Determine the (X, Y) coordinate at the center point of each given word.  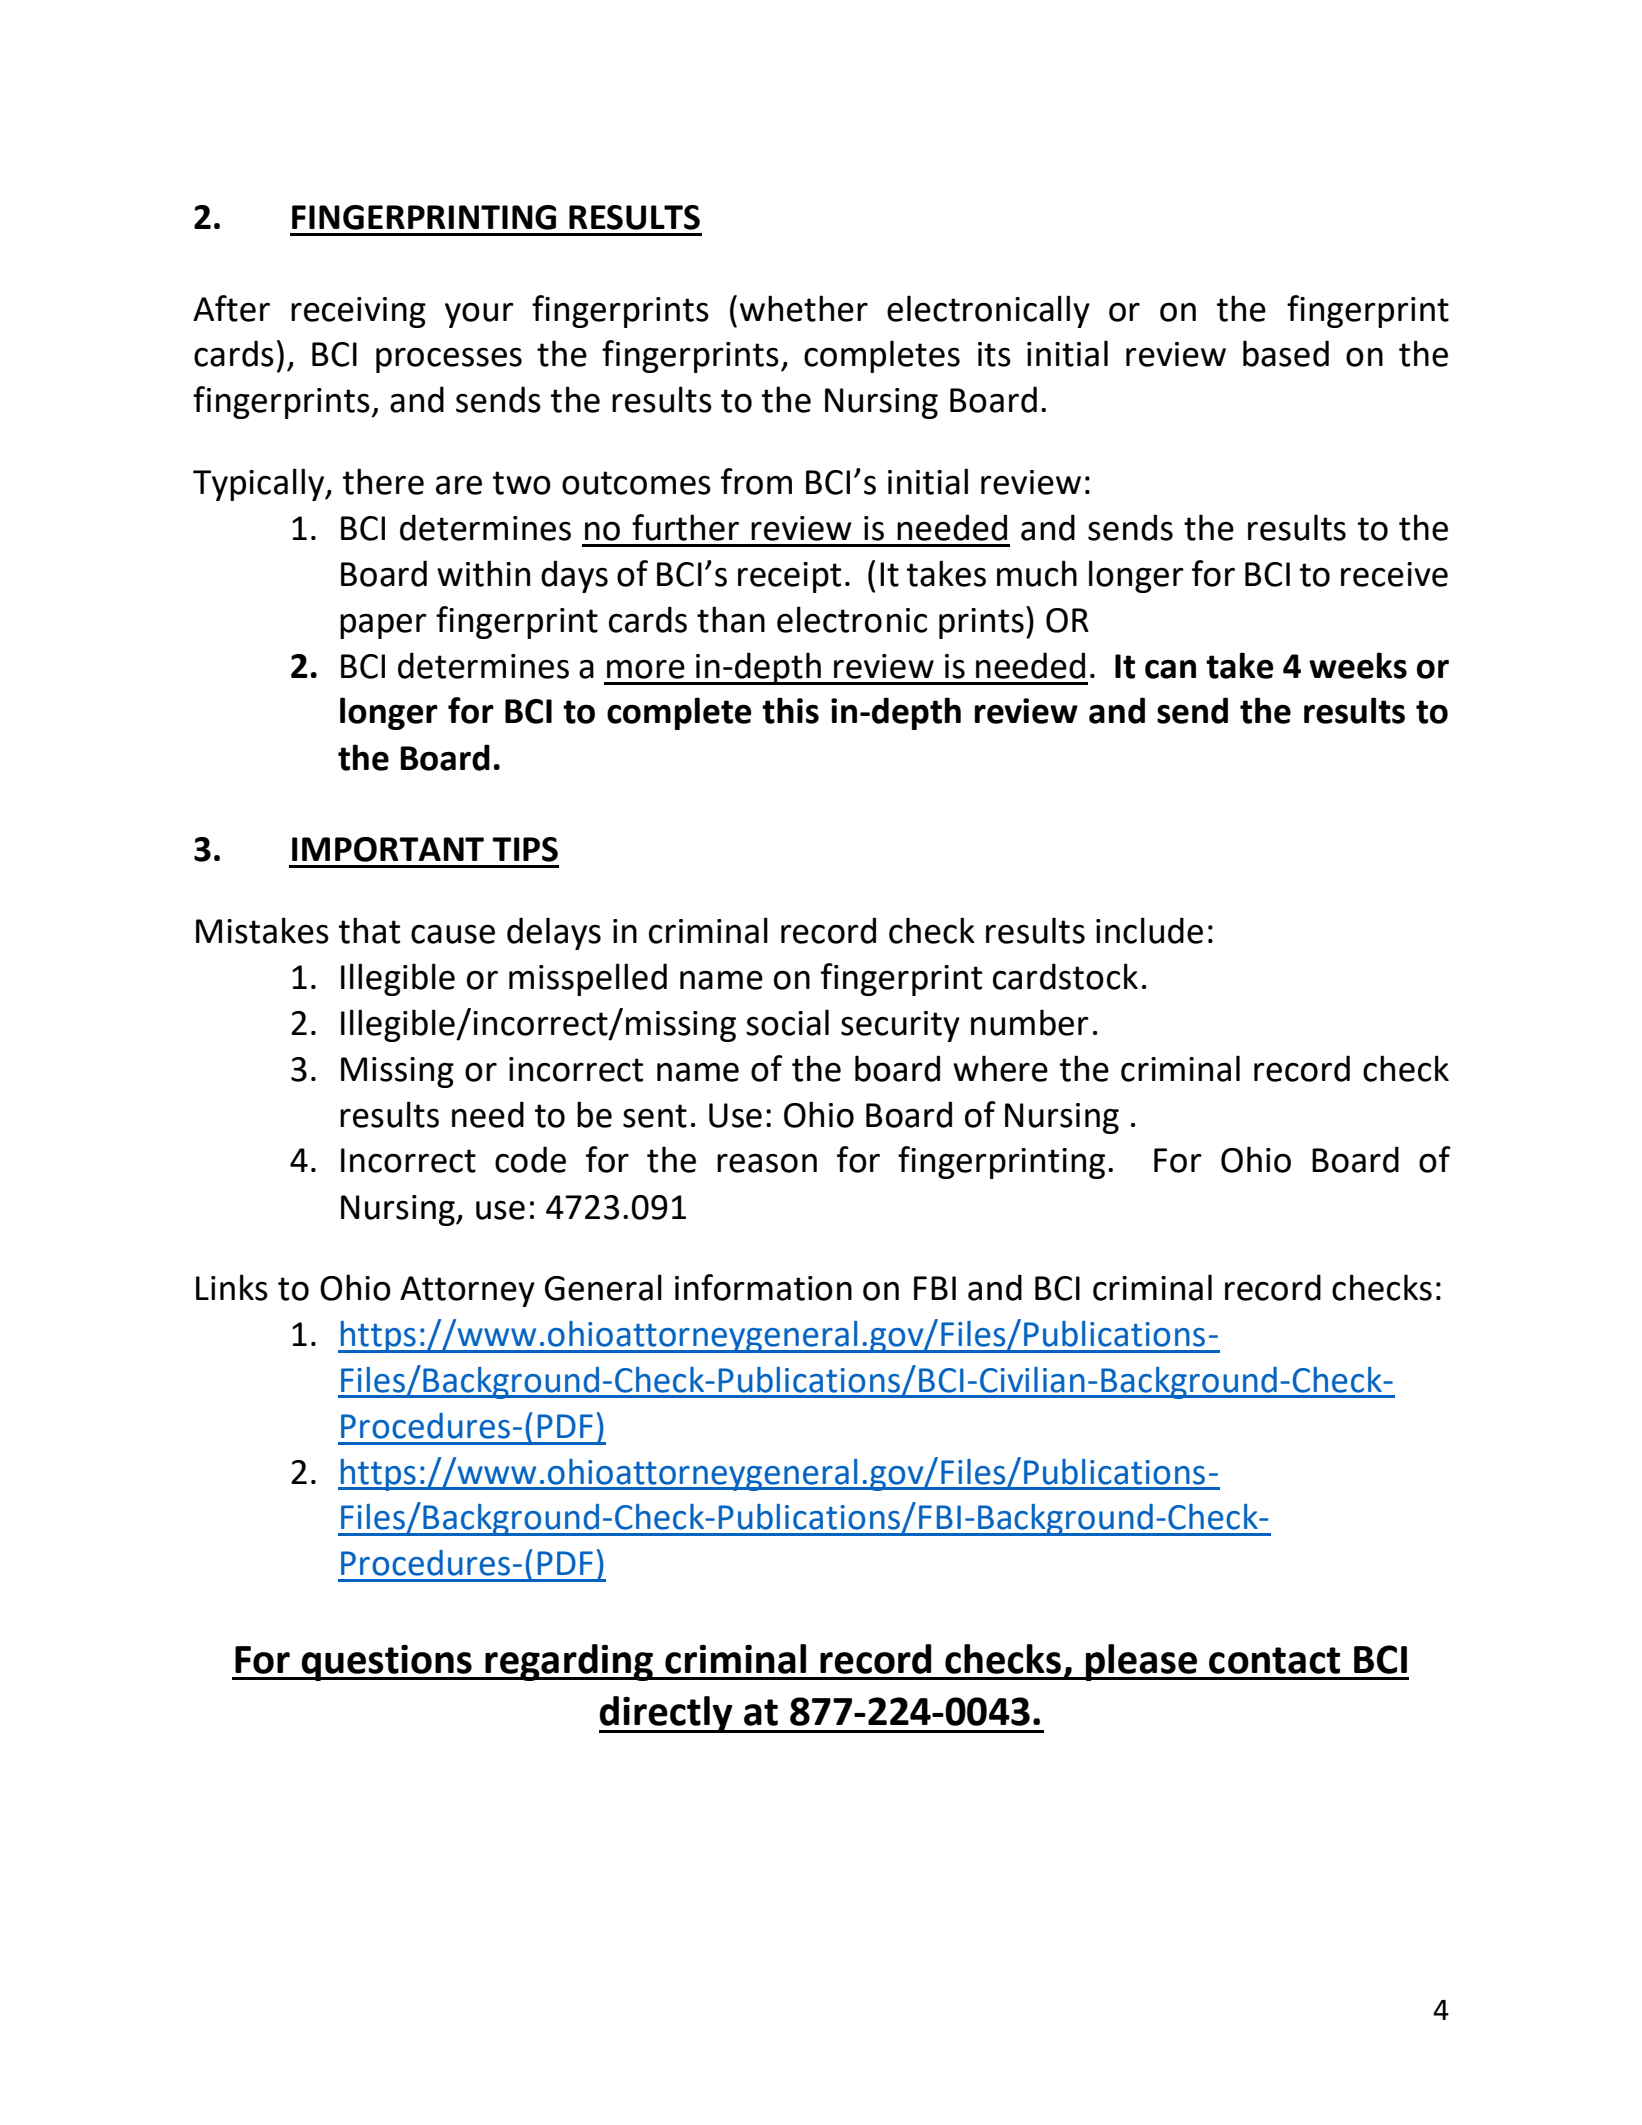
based (1286, 353)
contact (1274, 1660)
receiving (358, 312)
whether (804, 308)
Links (232, 1287)
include (1149, 930)
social (787, 1022)
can (1170, 669)
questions (387, 1663)
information (763, 1287)
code (530, 1159)
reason (767, 1163)
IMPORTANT (388, 849)
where (1000, 1068)
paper (383, 626)
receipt (789, 577)
